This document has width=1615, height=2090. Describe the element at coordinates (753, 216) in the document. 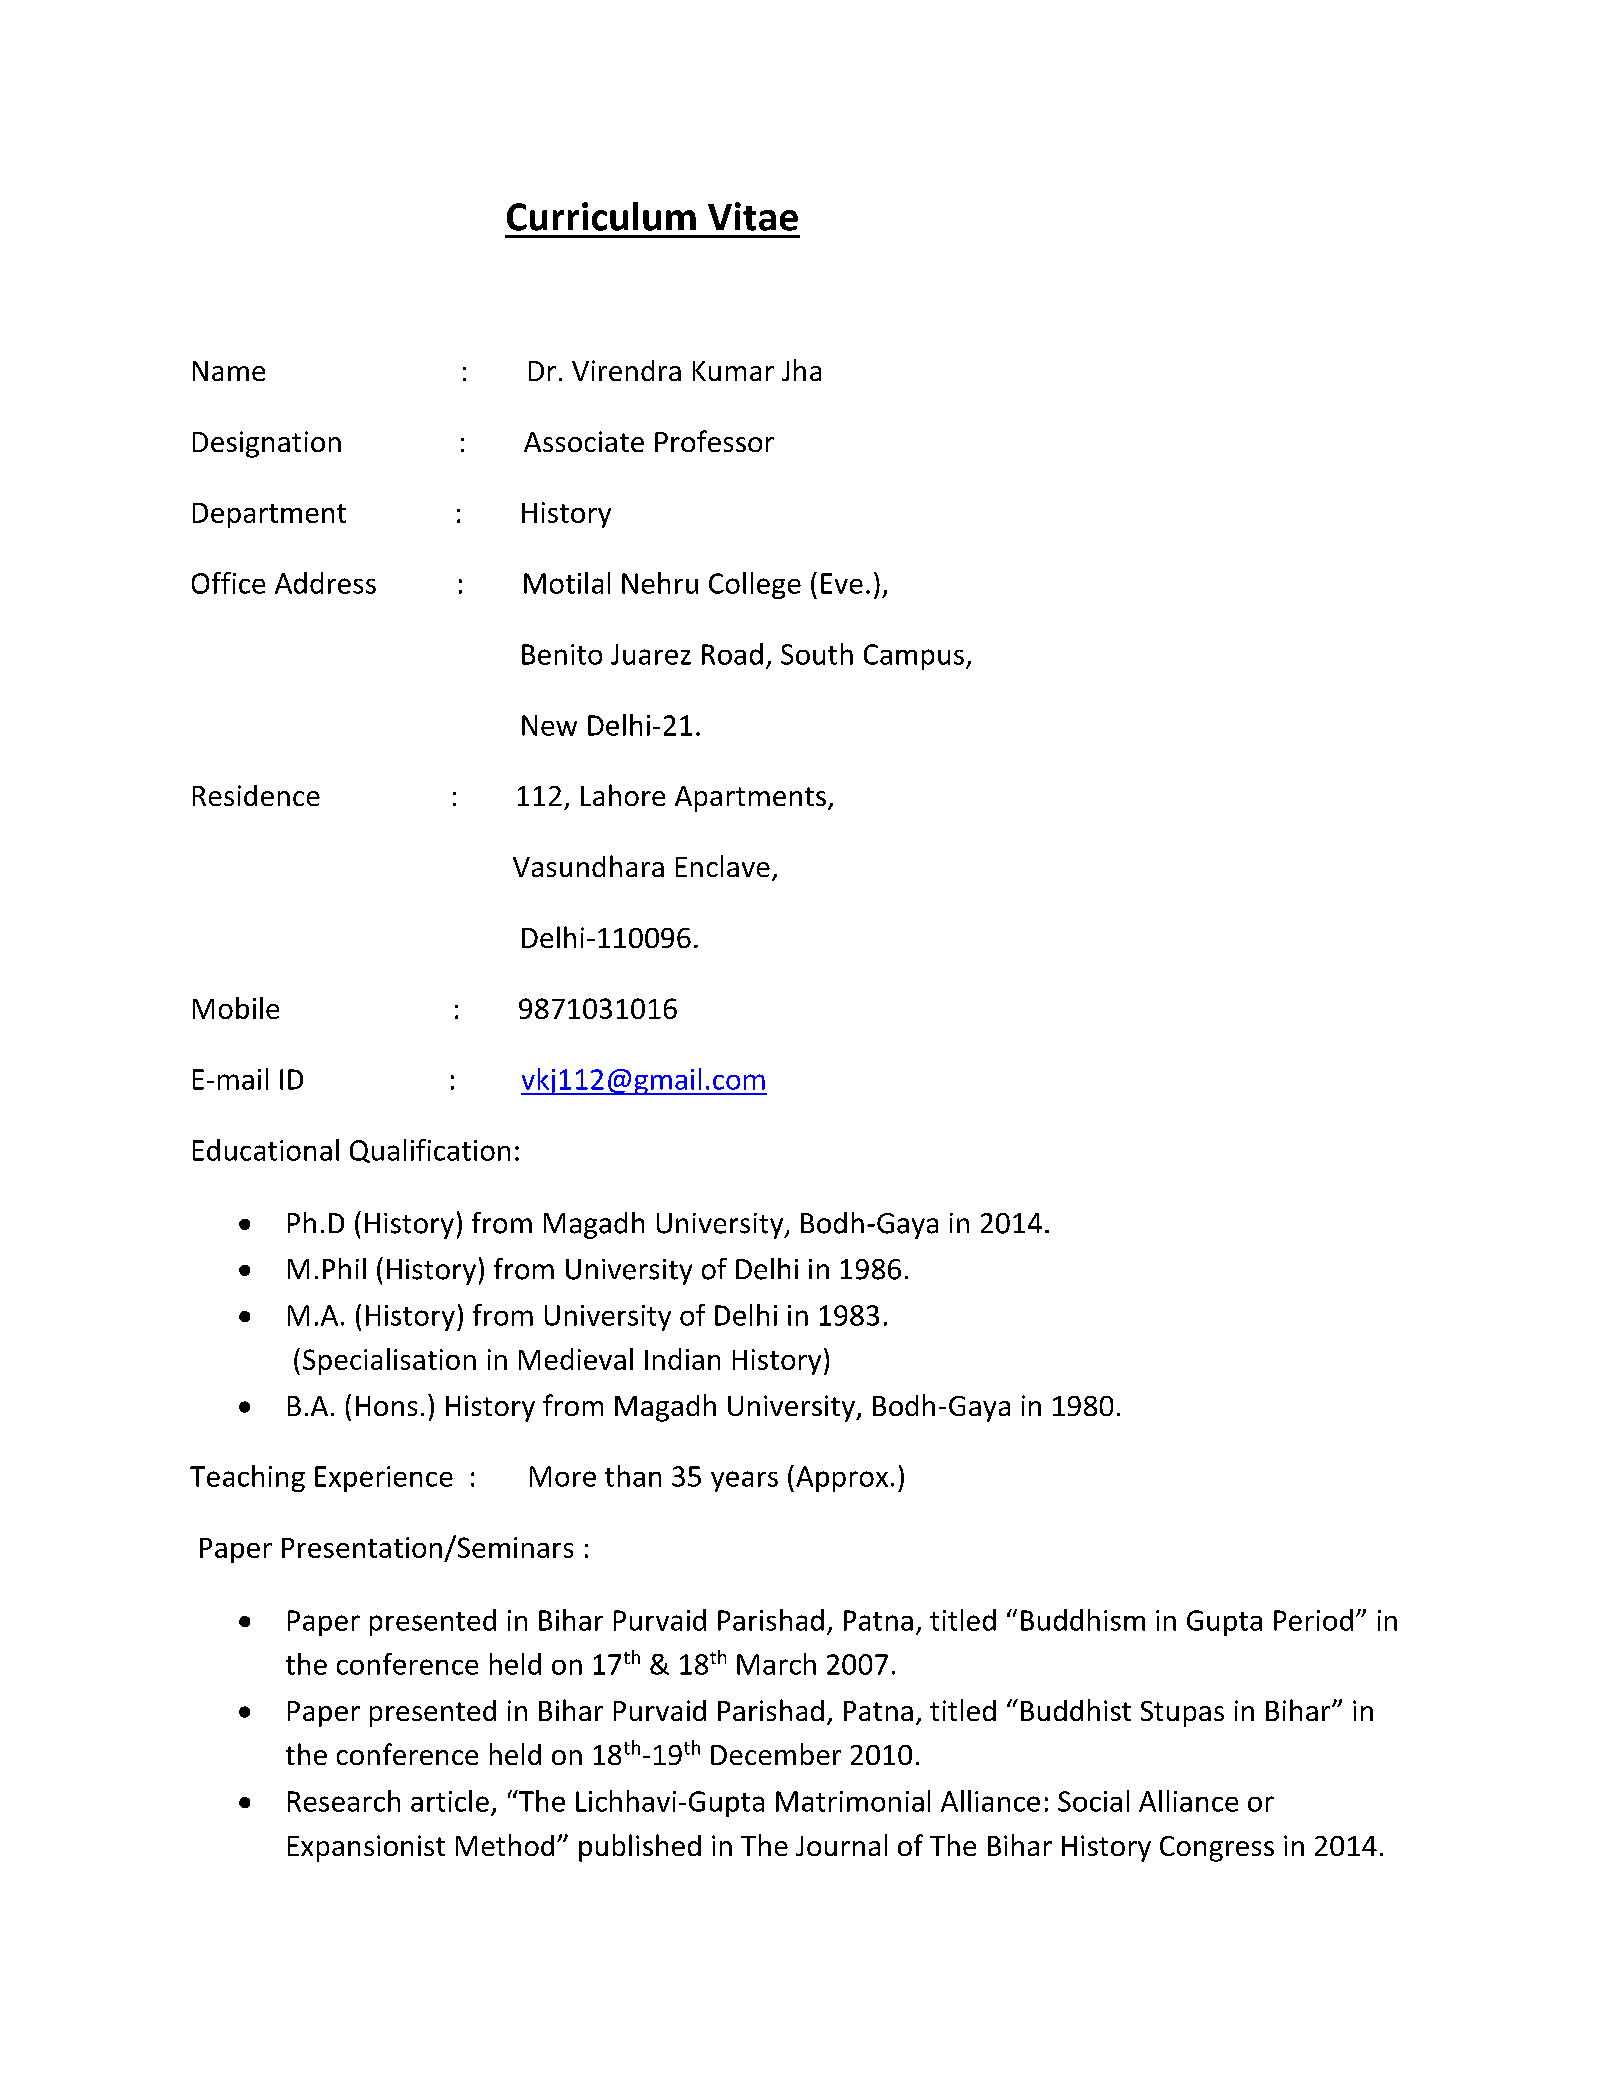

I see `Vitae` at that location.
